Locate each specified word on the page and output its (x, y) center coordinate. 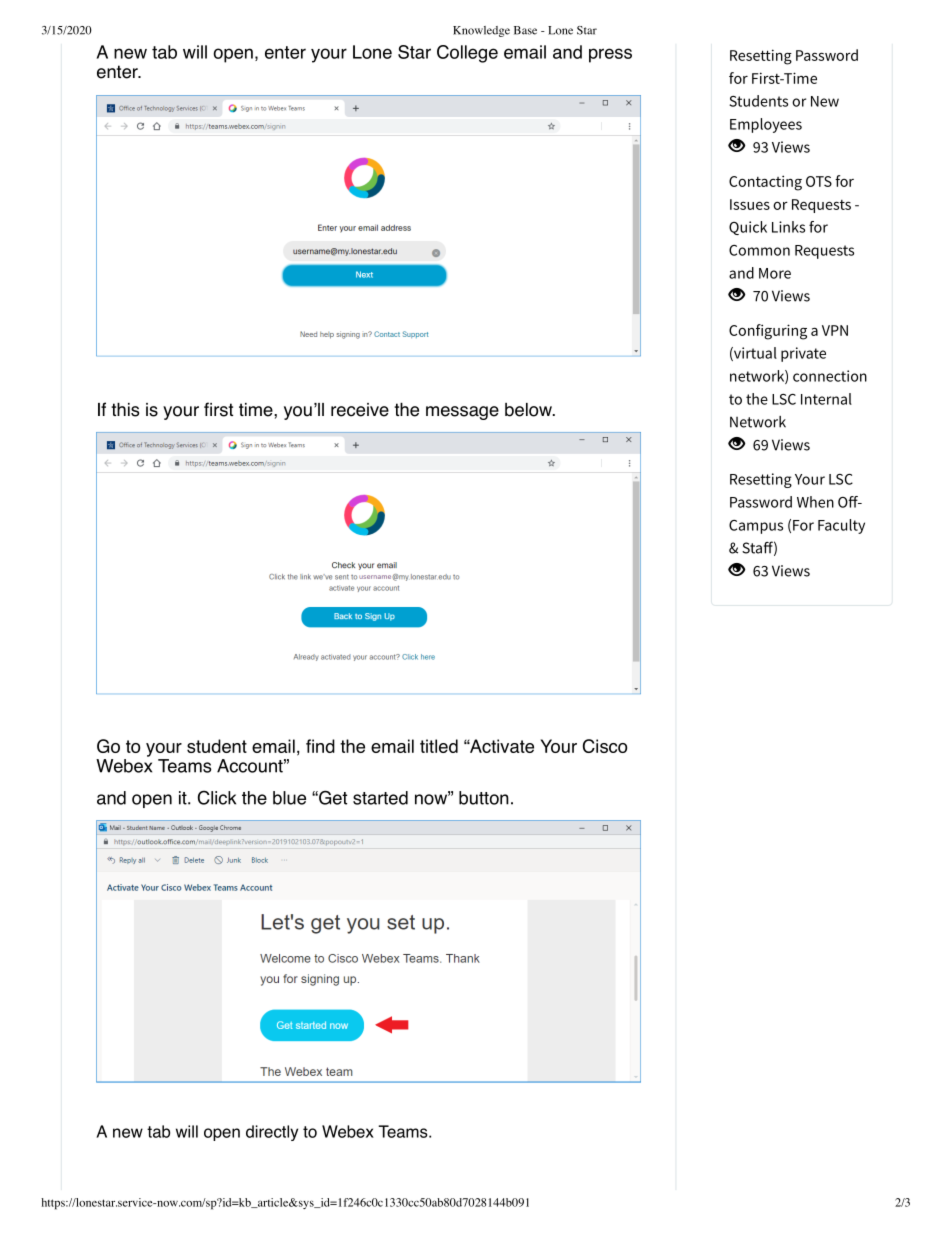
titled (439, 746)
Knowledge (481, 31)
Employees (766, 125)
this (125, 410)
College (467, 54)
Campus (756, 527)
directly (272, 1133)
